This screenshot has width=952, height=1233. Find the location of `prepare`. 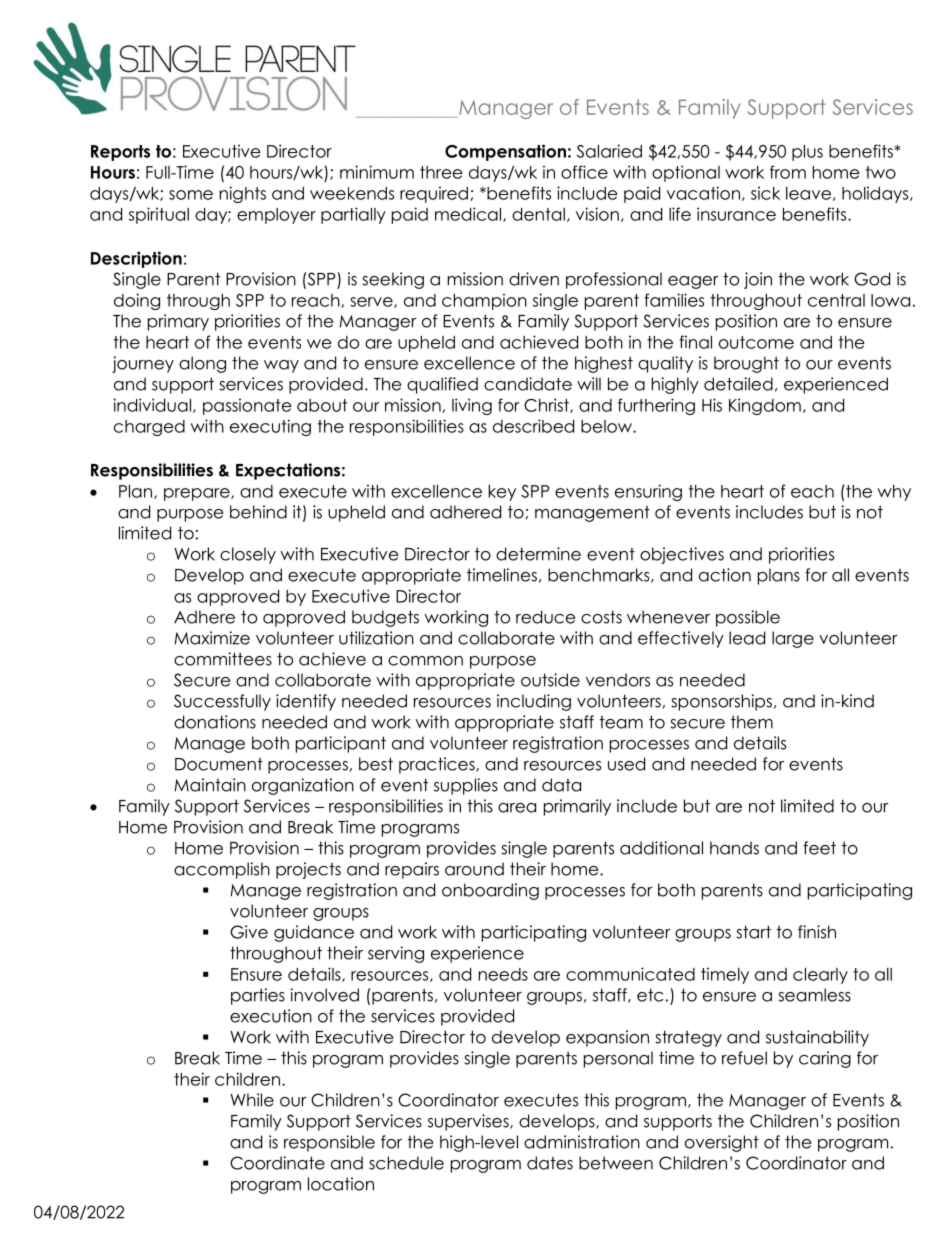

prepare is located at coordinates (198, 494).
